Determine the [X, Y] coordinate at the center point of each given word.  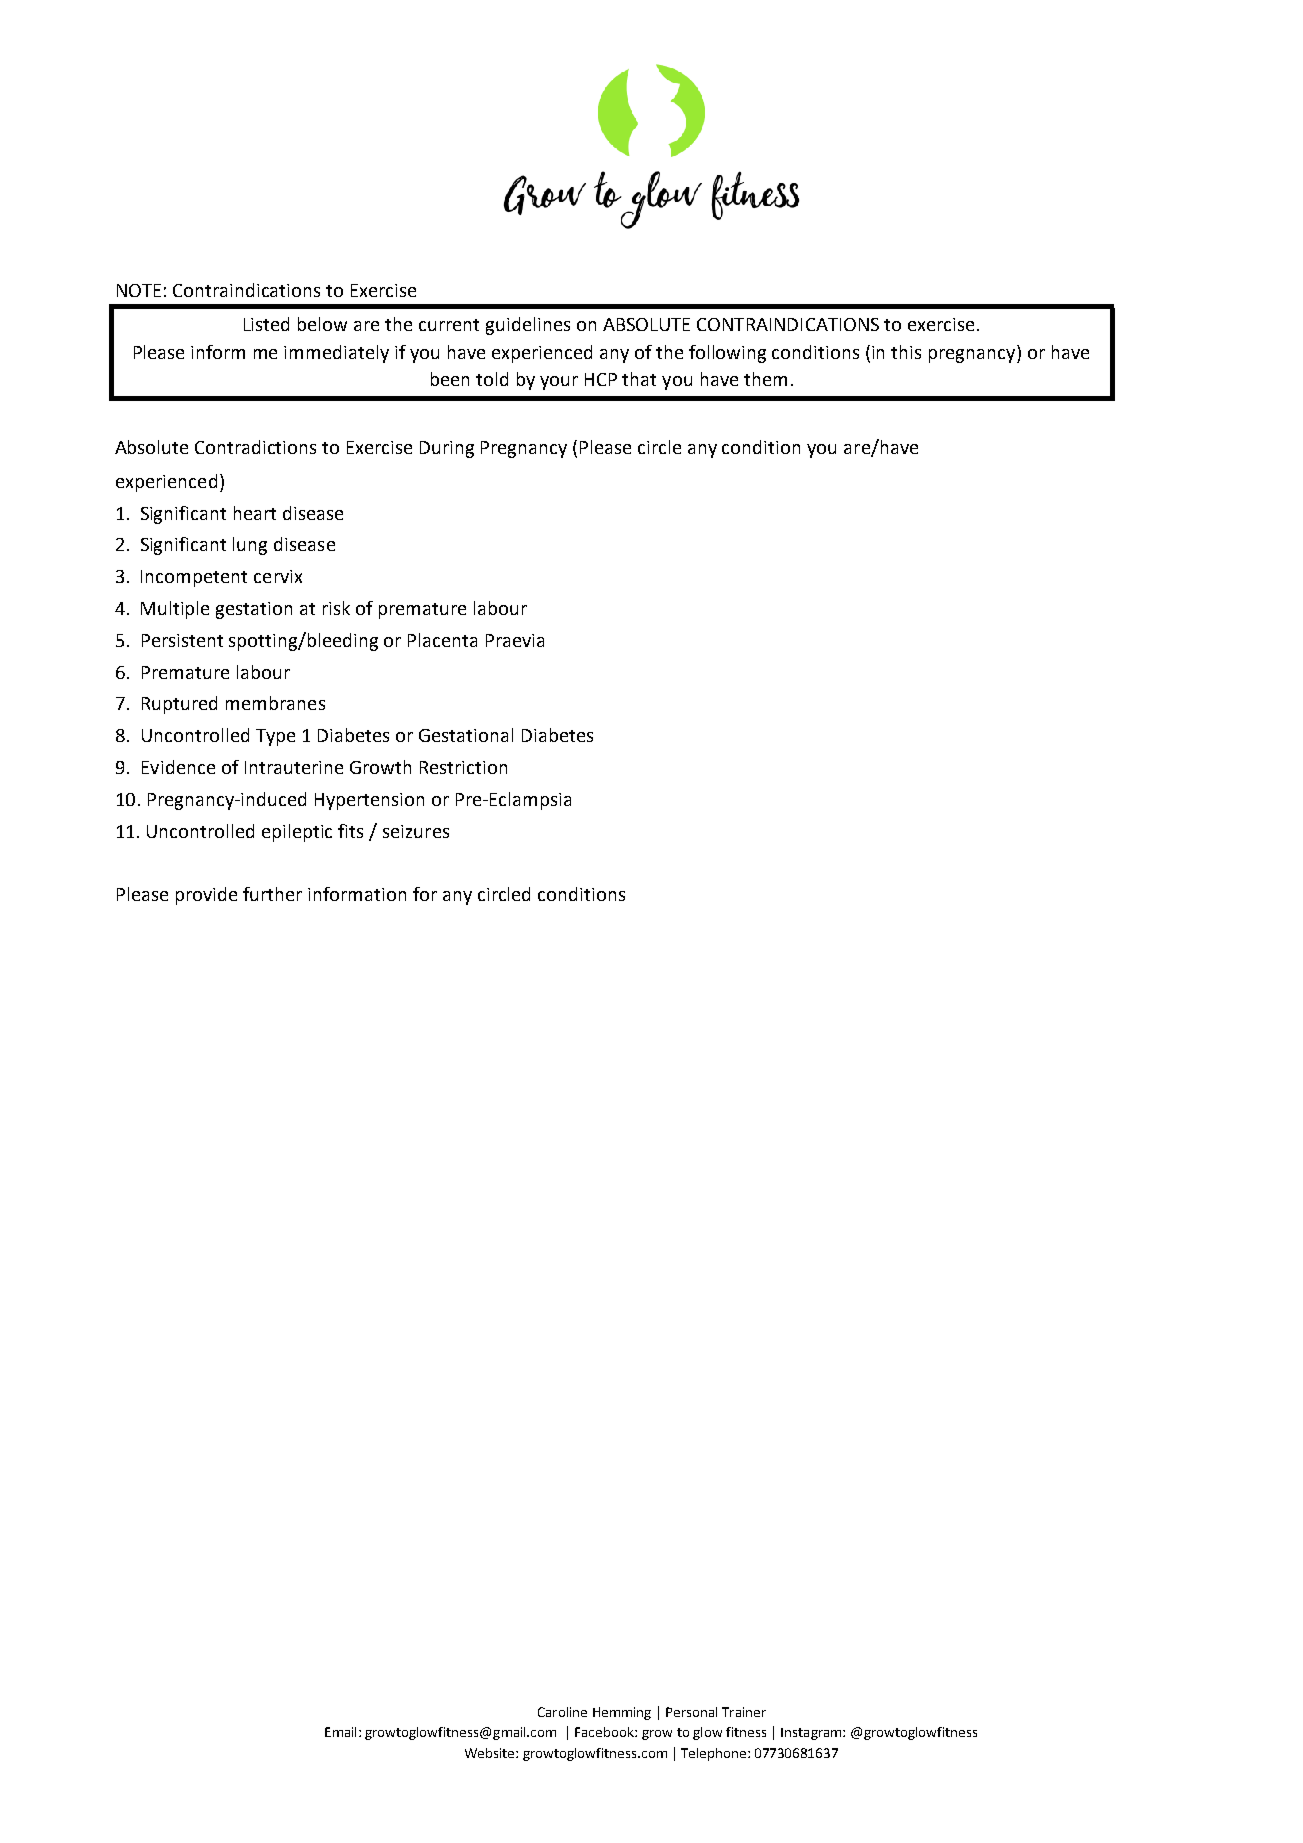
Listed [266, 324]
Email [340, 1732]
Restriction [463, 767]
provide [206, 896]
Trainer [744, 1712]
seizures [416, 831]
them [765, 379]
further [272, 894]
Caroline [562, 1712]
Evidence [178, 767]
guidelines [528, 326]
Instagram [812, 1734]
